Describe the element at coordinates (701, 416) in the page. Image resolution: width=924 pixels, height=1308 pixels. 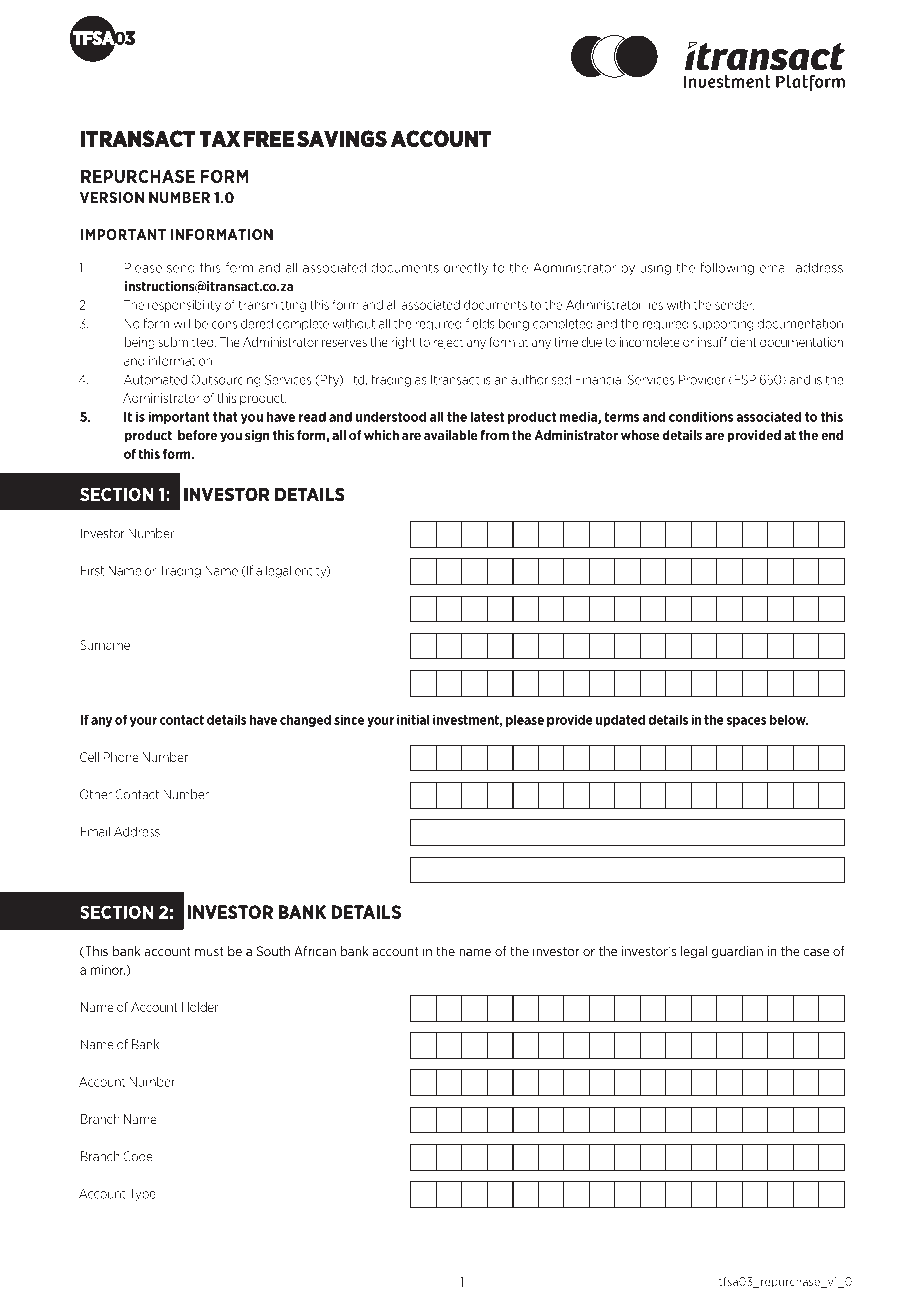
I see `conditions` at that location.
